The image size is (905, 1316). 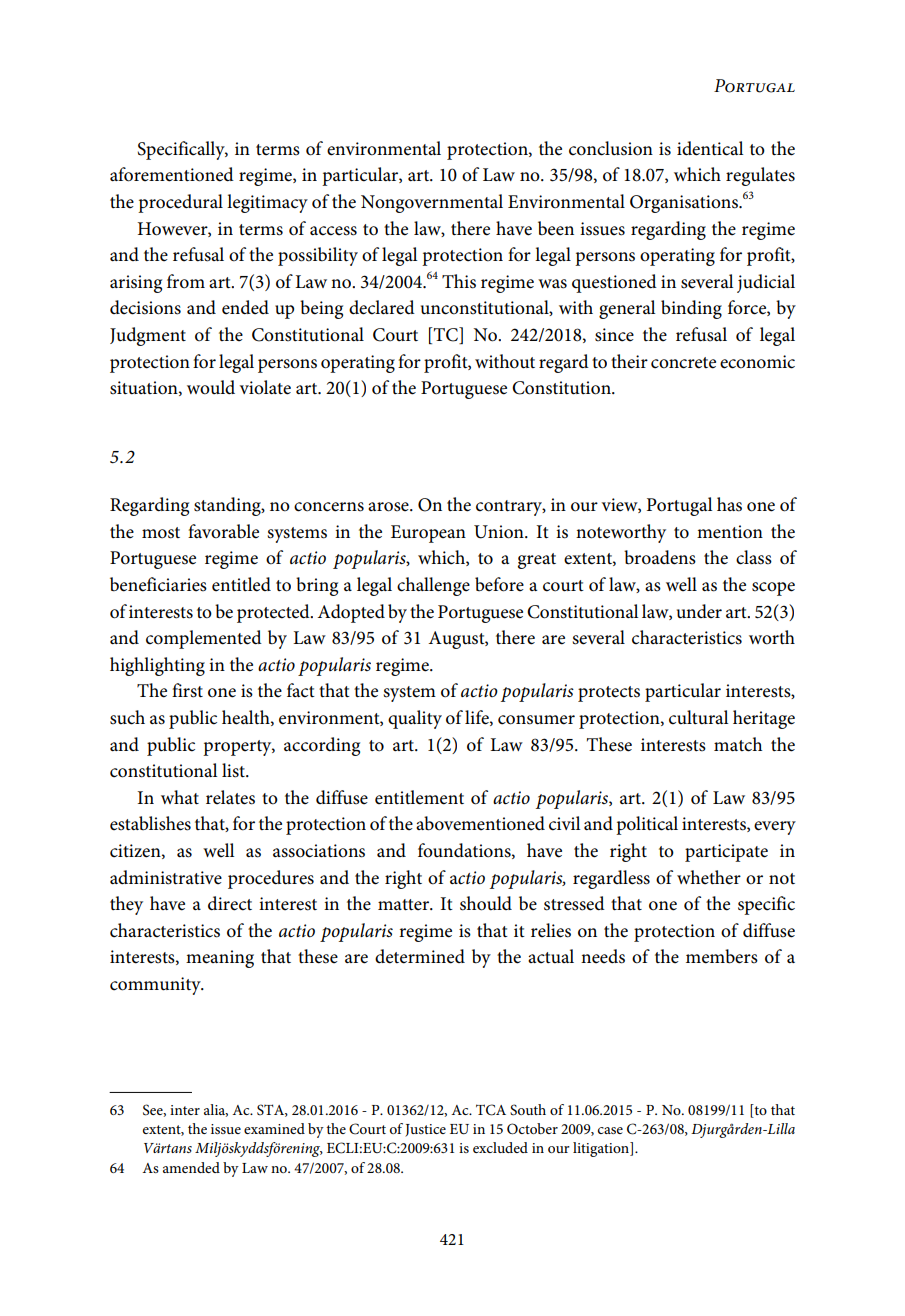 I want to click on concrete, so click(x=683, y=363).
